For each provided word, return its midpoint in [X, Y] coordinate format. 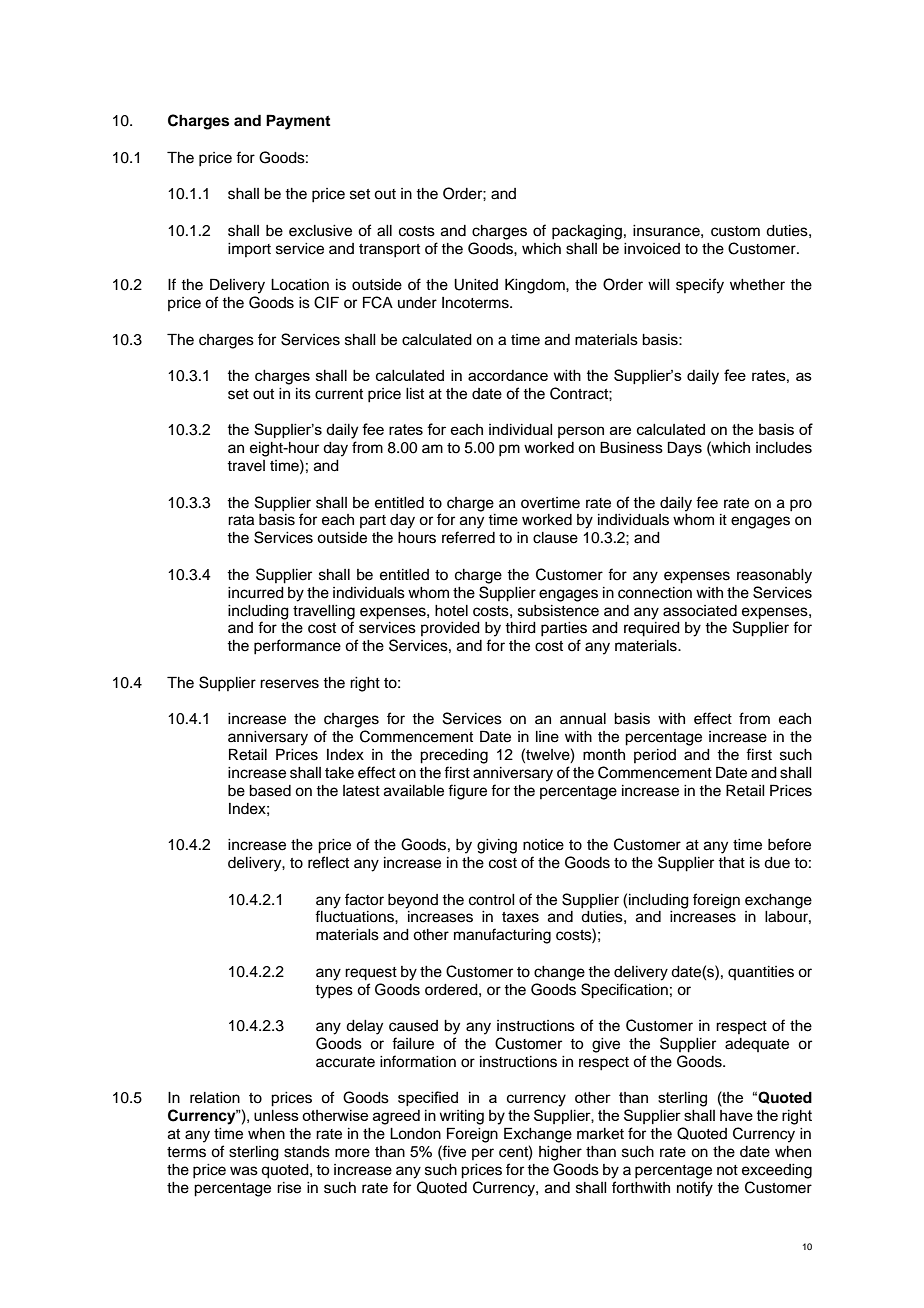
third [520, 628]
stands [307, 1152]
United [476, 285]
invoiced [652, 249]
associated [700, 611]
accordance [508, 375]
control [492, 900]
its [303, 394]
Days [685, 449]
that [731, 862]
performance [297, 647]
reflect [328, 862]
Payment [298, 122]
